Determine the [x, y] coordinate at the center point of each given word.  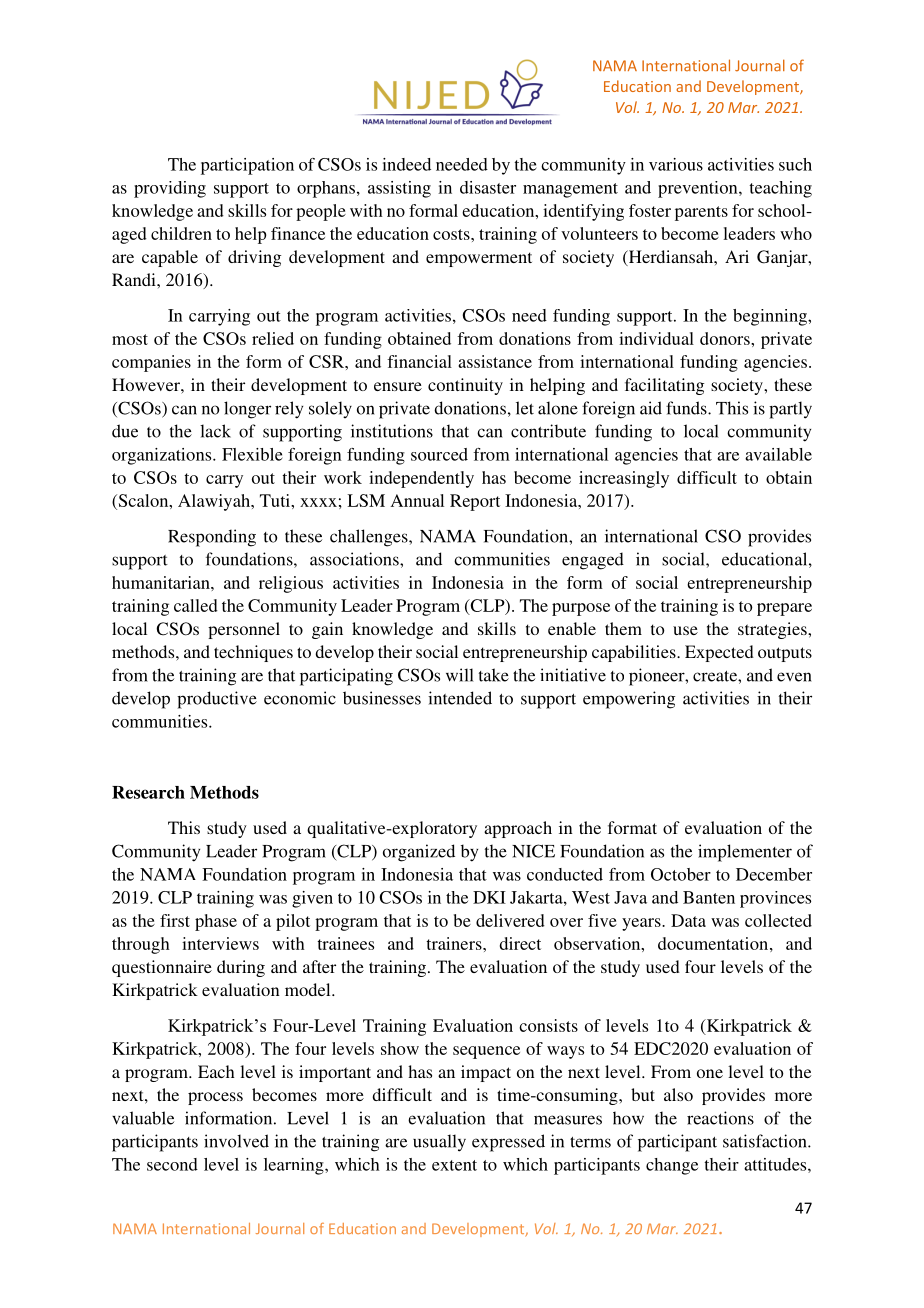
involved [236, 1141]
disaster [488, 187]
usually [439, 1143]
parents [701, 213]
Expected [719, 653]
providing [170, 189]
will [460, 675]
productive [217, 700]
